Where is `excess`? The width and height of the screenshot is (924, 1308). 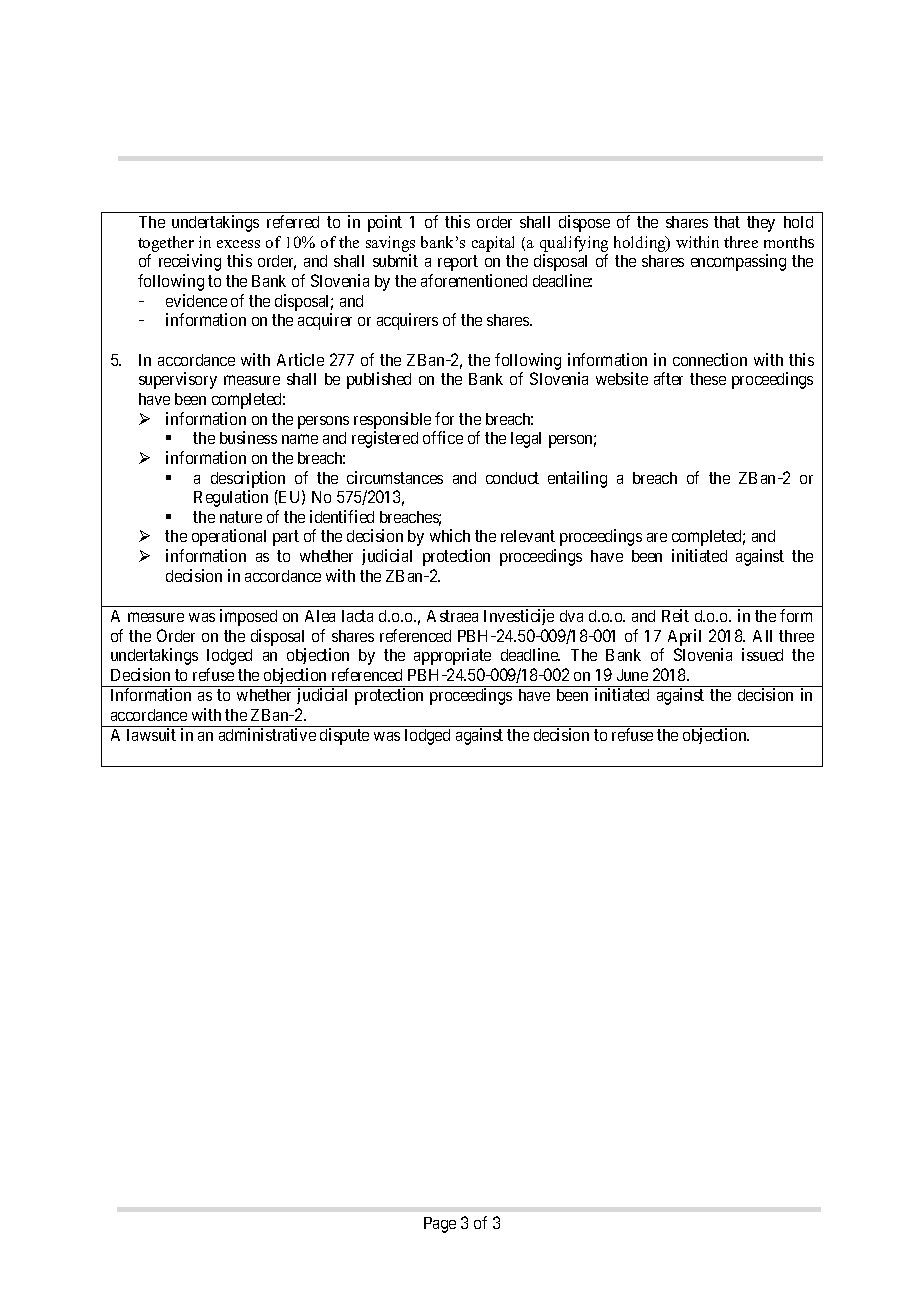 excess is located at coordinates (238, 244).
